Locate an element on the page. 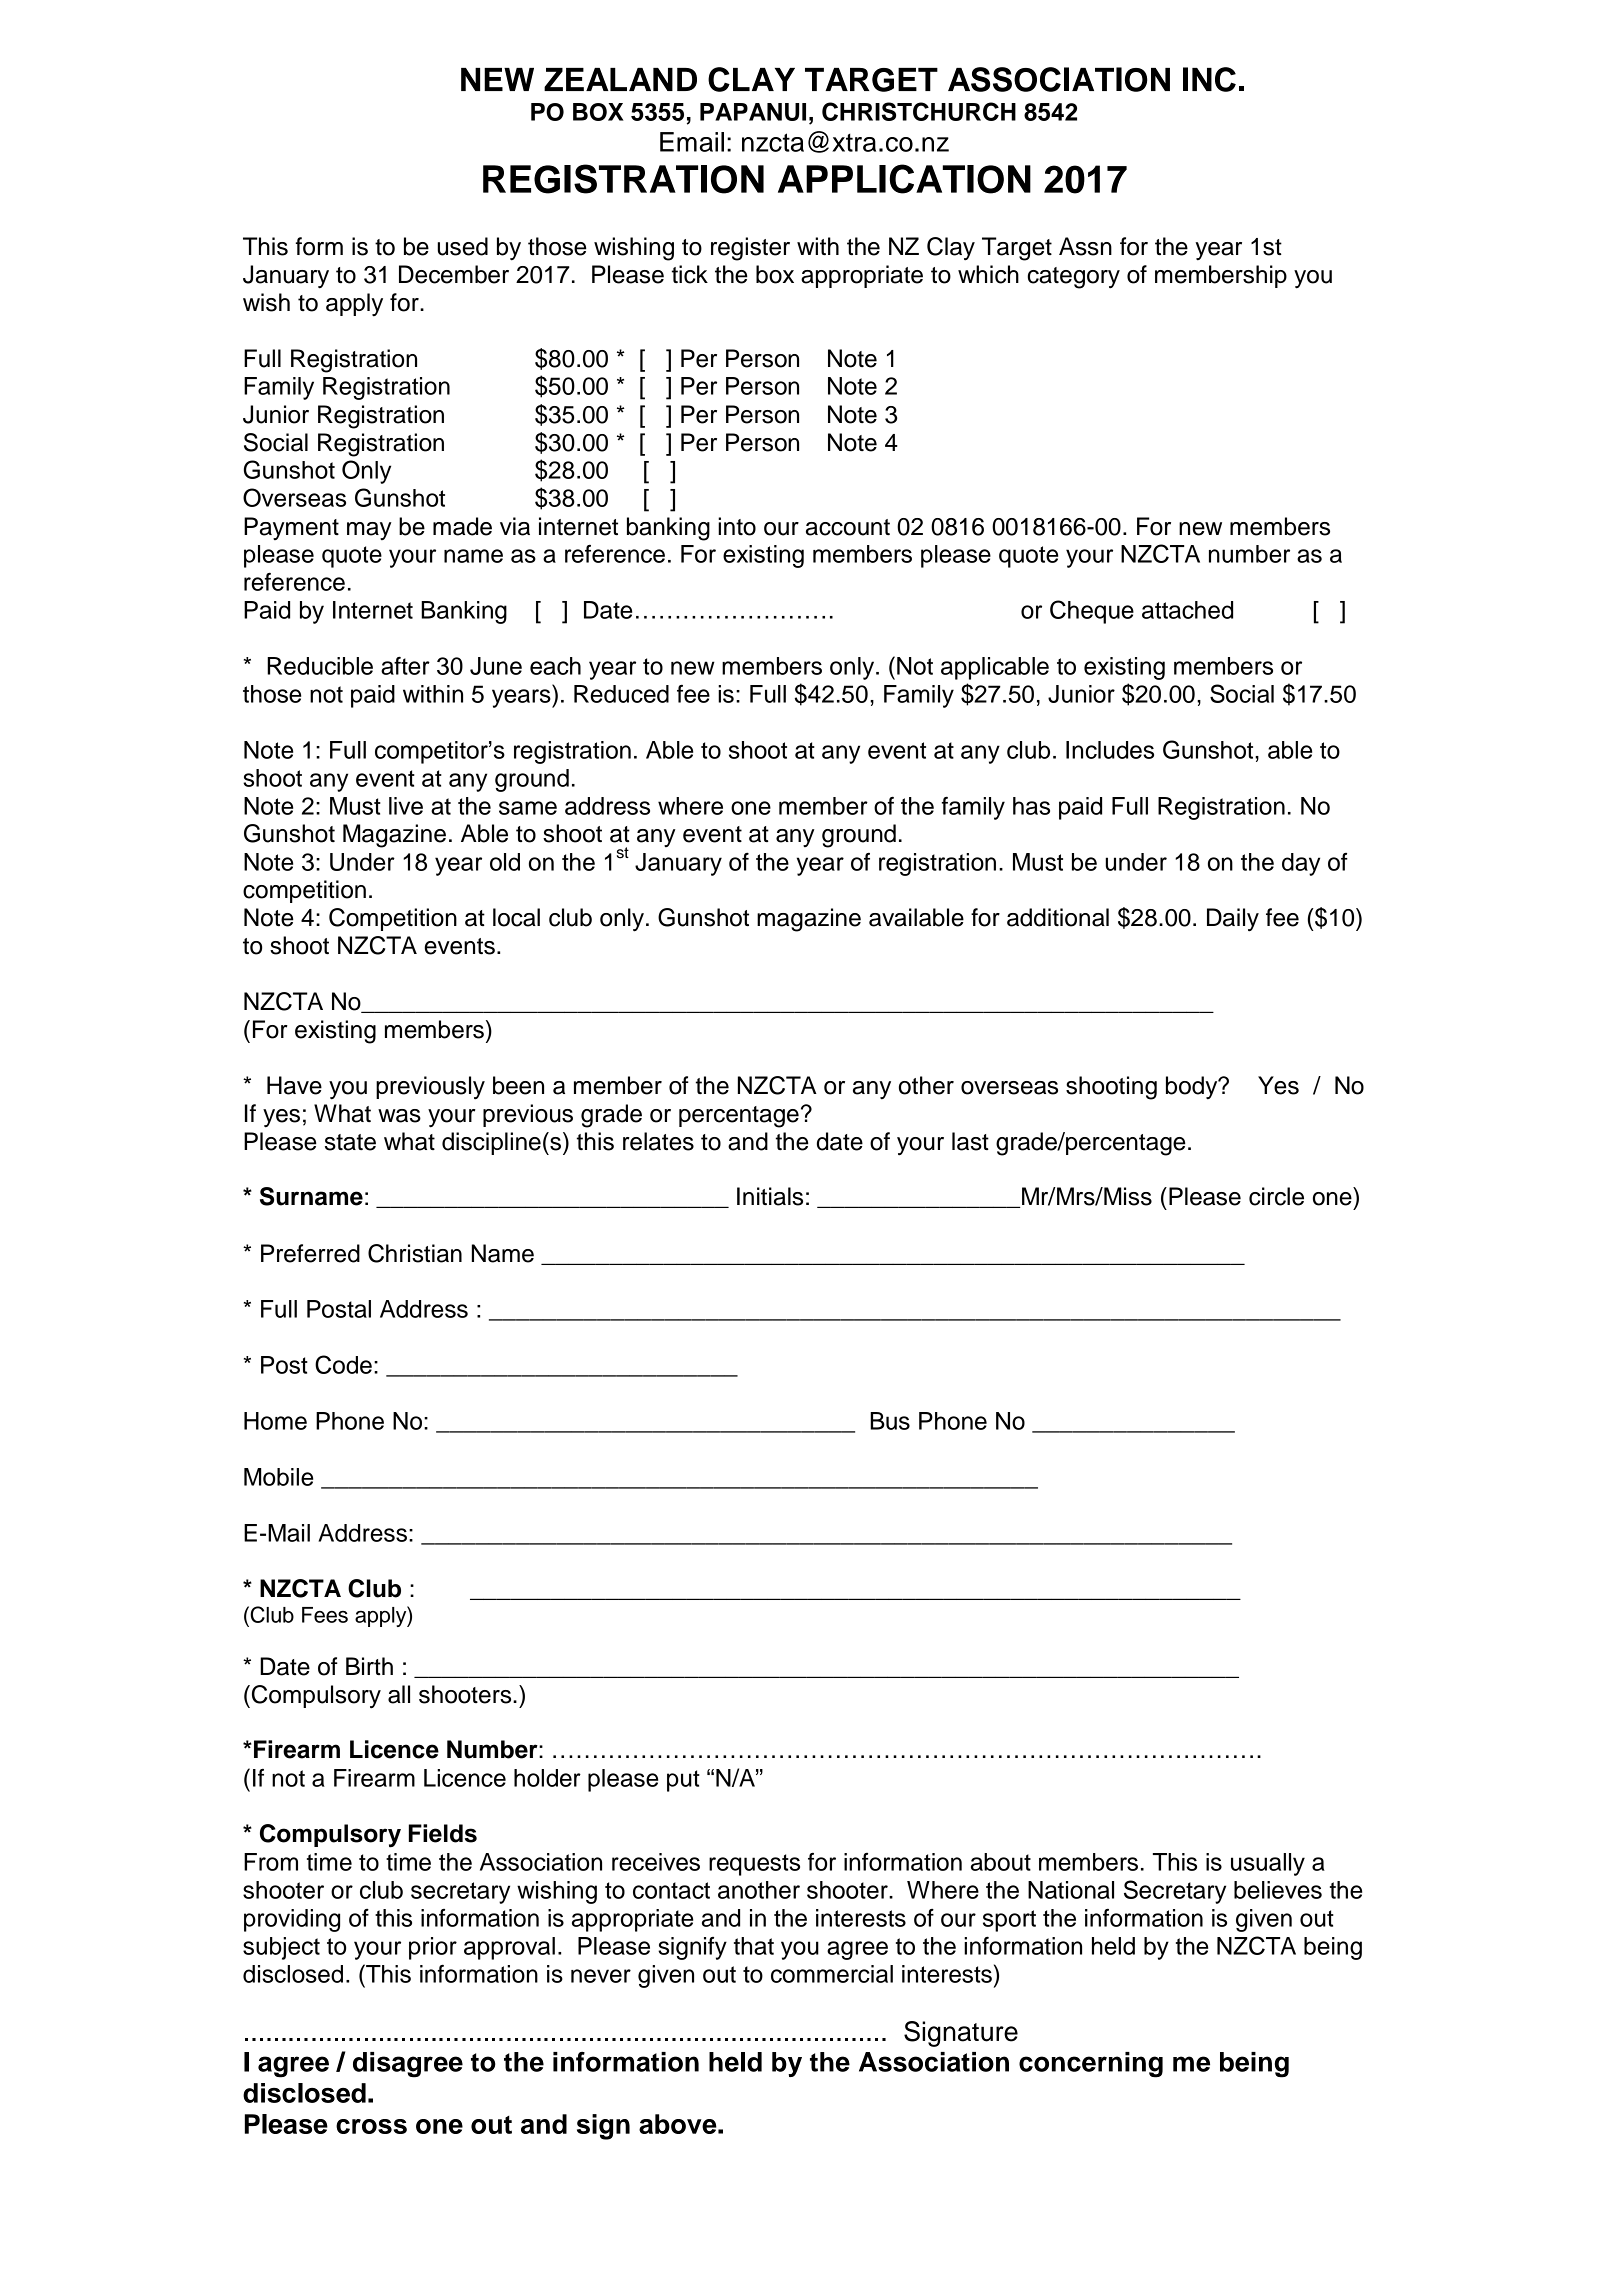 This page has width=1608, height=2275. attached is located at coordinates (1187, 610).
